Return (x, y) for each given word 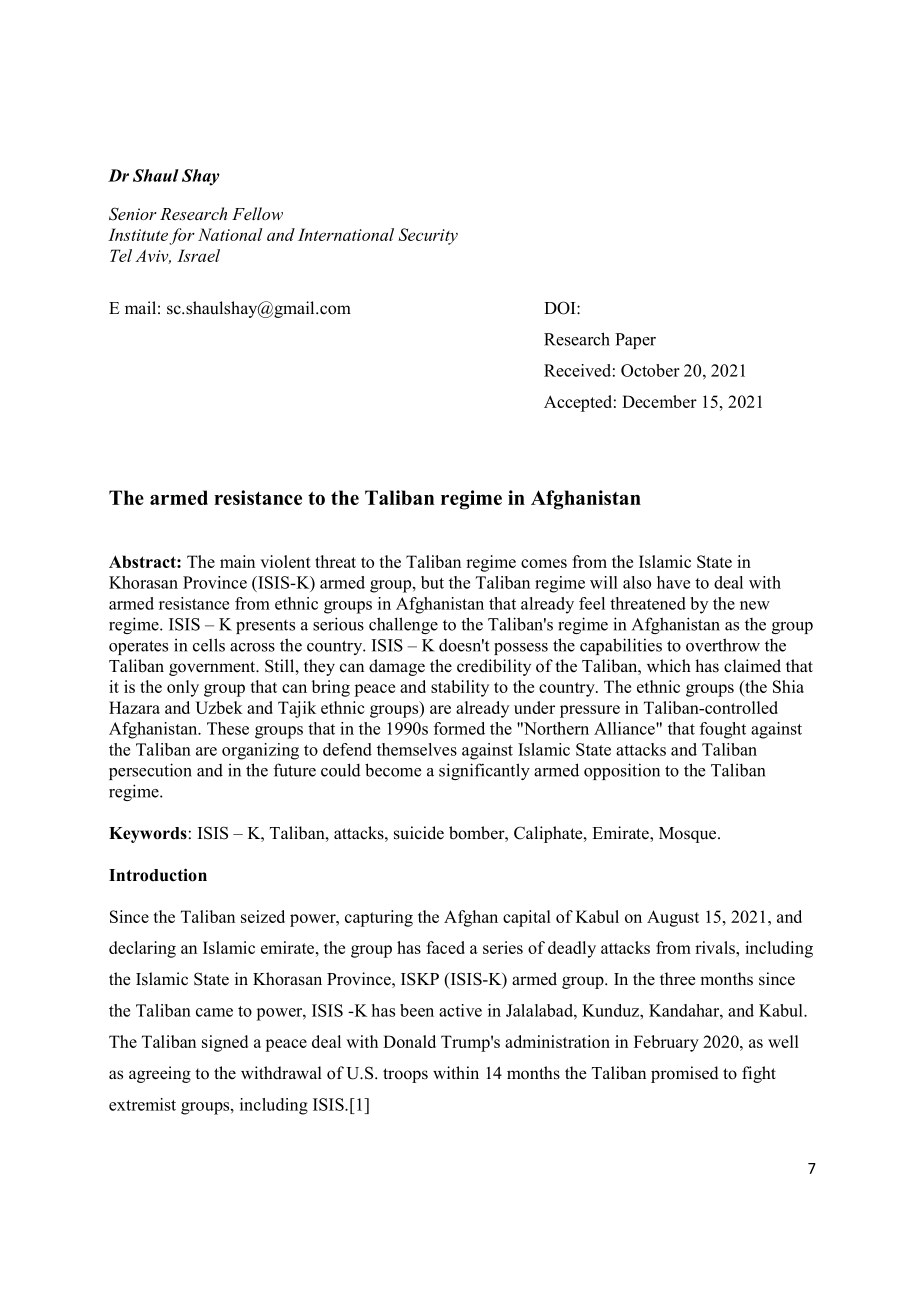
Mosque (689, 835)
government (213, 668)
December (659, 401)
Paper (635, 341)
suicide (419, 833)
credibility (494, 667)
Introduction (158, 875)
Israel (198, 255)
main (237, 561)
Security (428, 236)
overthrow (723, 645)
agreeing (160, 1074)
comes (544, 563)
